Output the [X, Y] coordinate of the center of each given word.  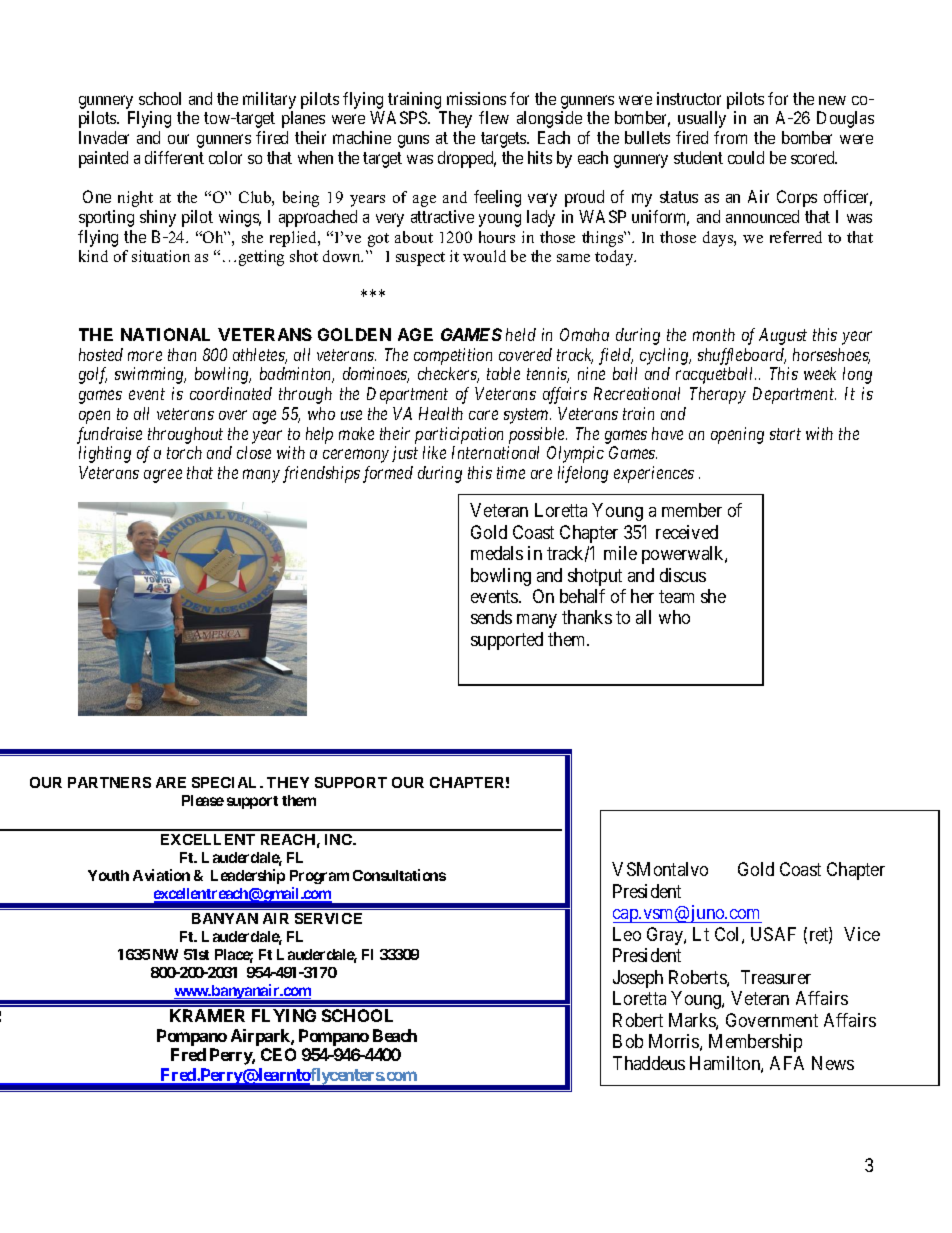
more [145, 356]
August [783, 336]
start [785, 434]
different [174, 157]
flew [494, 117]
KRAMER [207, 1015]
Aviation [161, 875]
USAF [773, 934]
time [511, 472]
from [730, 137]
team [676, 596]
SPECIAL [226, 782]
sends [491, 617]
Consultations [399, 875]
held [521, 334]
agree [163, 476]
